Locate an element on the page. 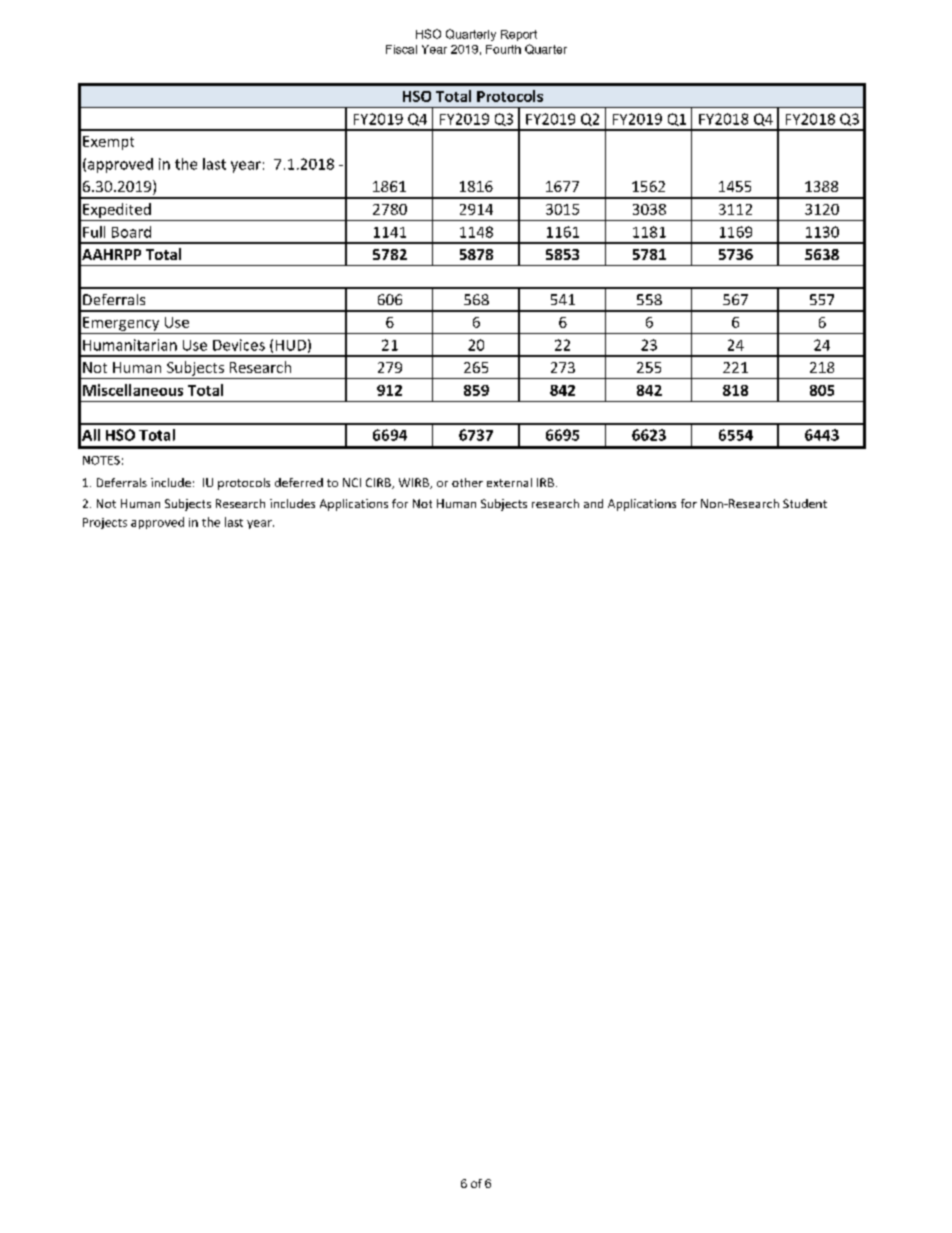  HUD is located at coordinates (291, 345).
